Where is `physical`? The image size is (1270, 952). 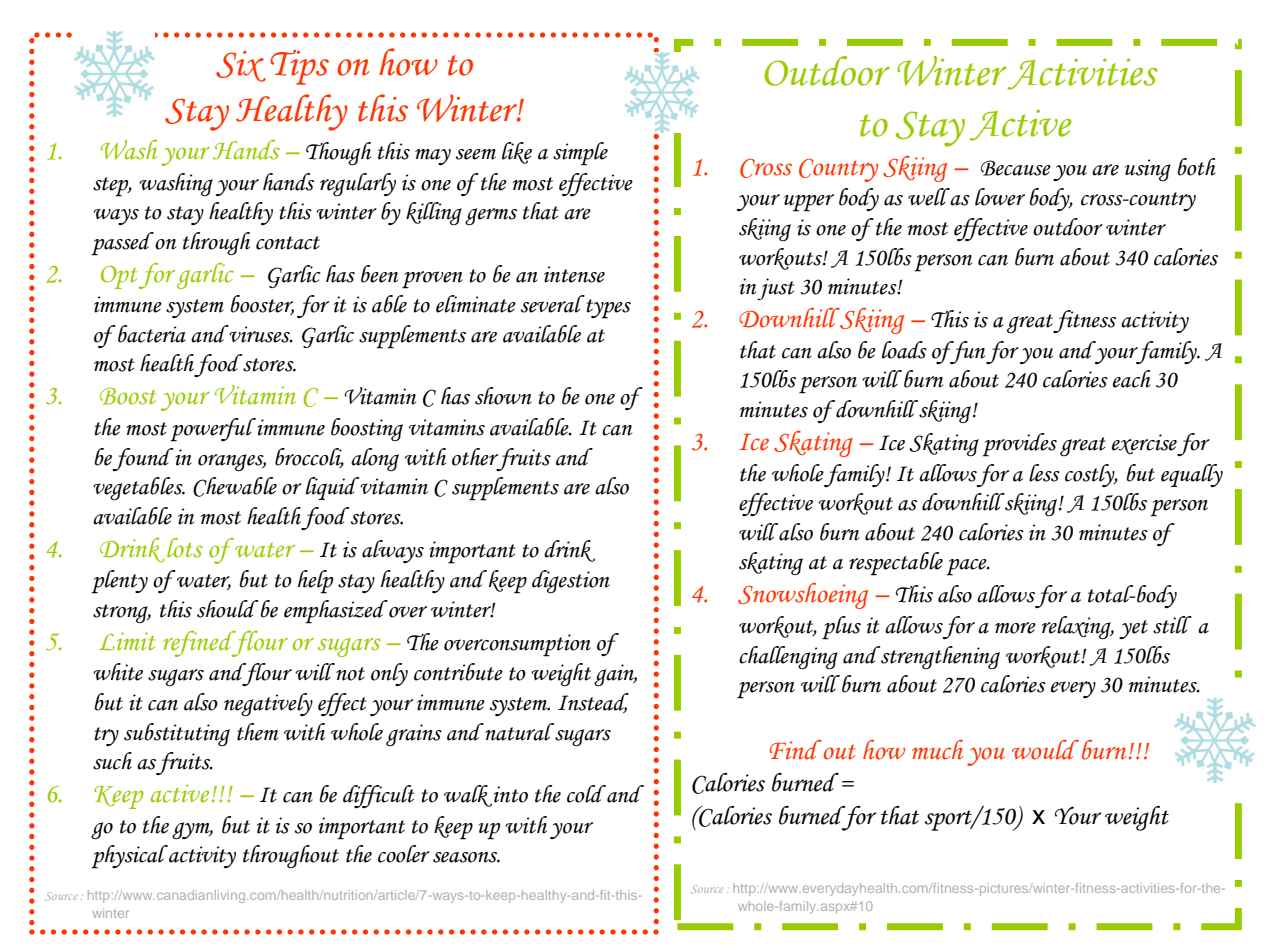
physical is located at coordinates (129, 857).
